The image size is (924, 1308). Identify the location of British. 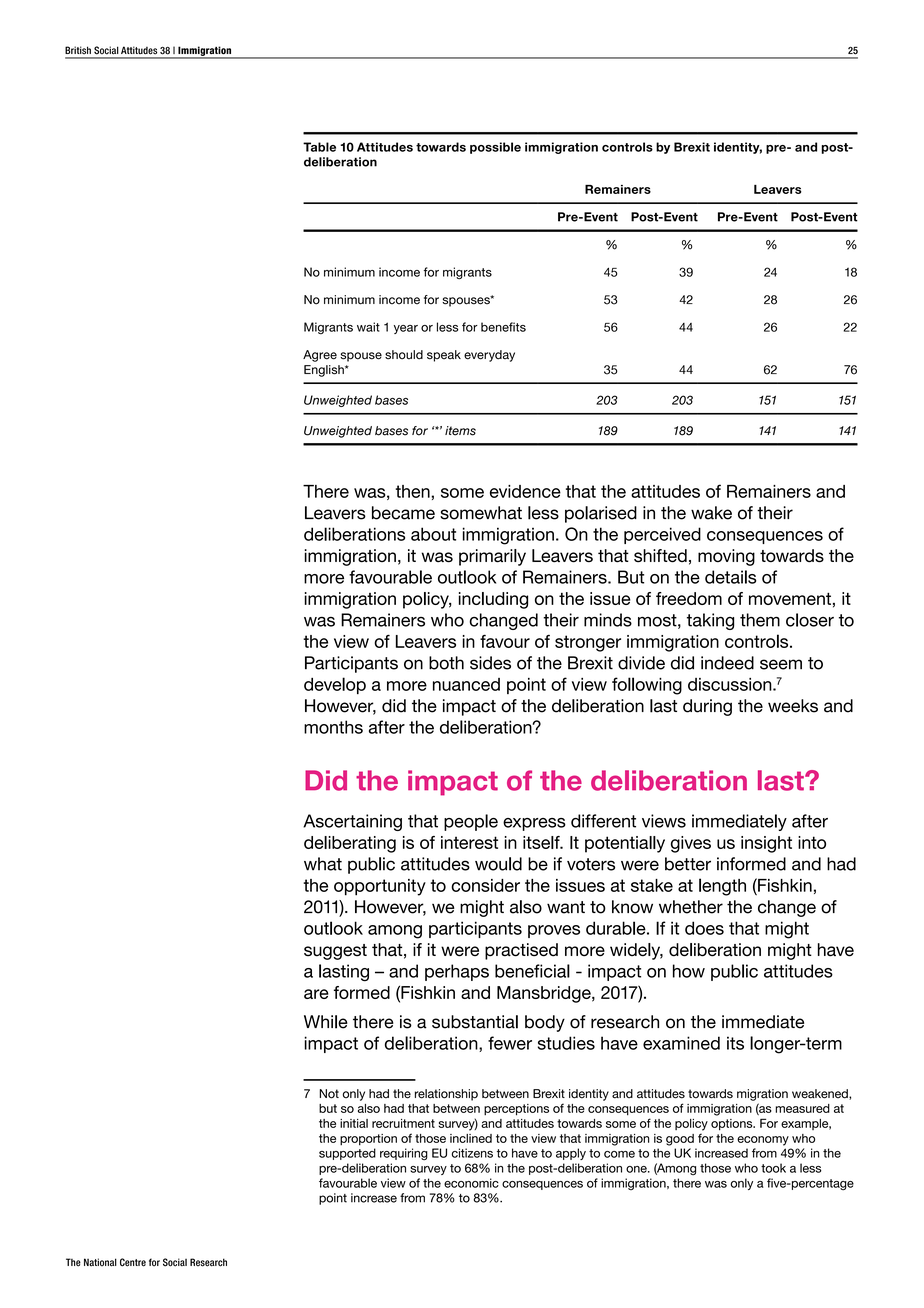
(78, 50).
